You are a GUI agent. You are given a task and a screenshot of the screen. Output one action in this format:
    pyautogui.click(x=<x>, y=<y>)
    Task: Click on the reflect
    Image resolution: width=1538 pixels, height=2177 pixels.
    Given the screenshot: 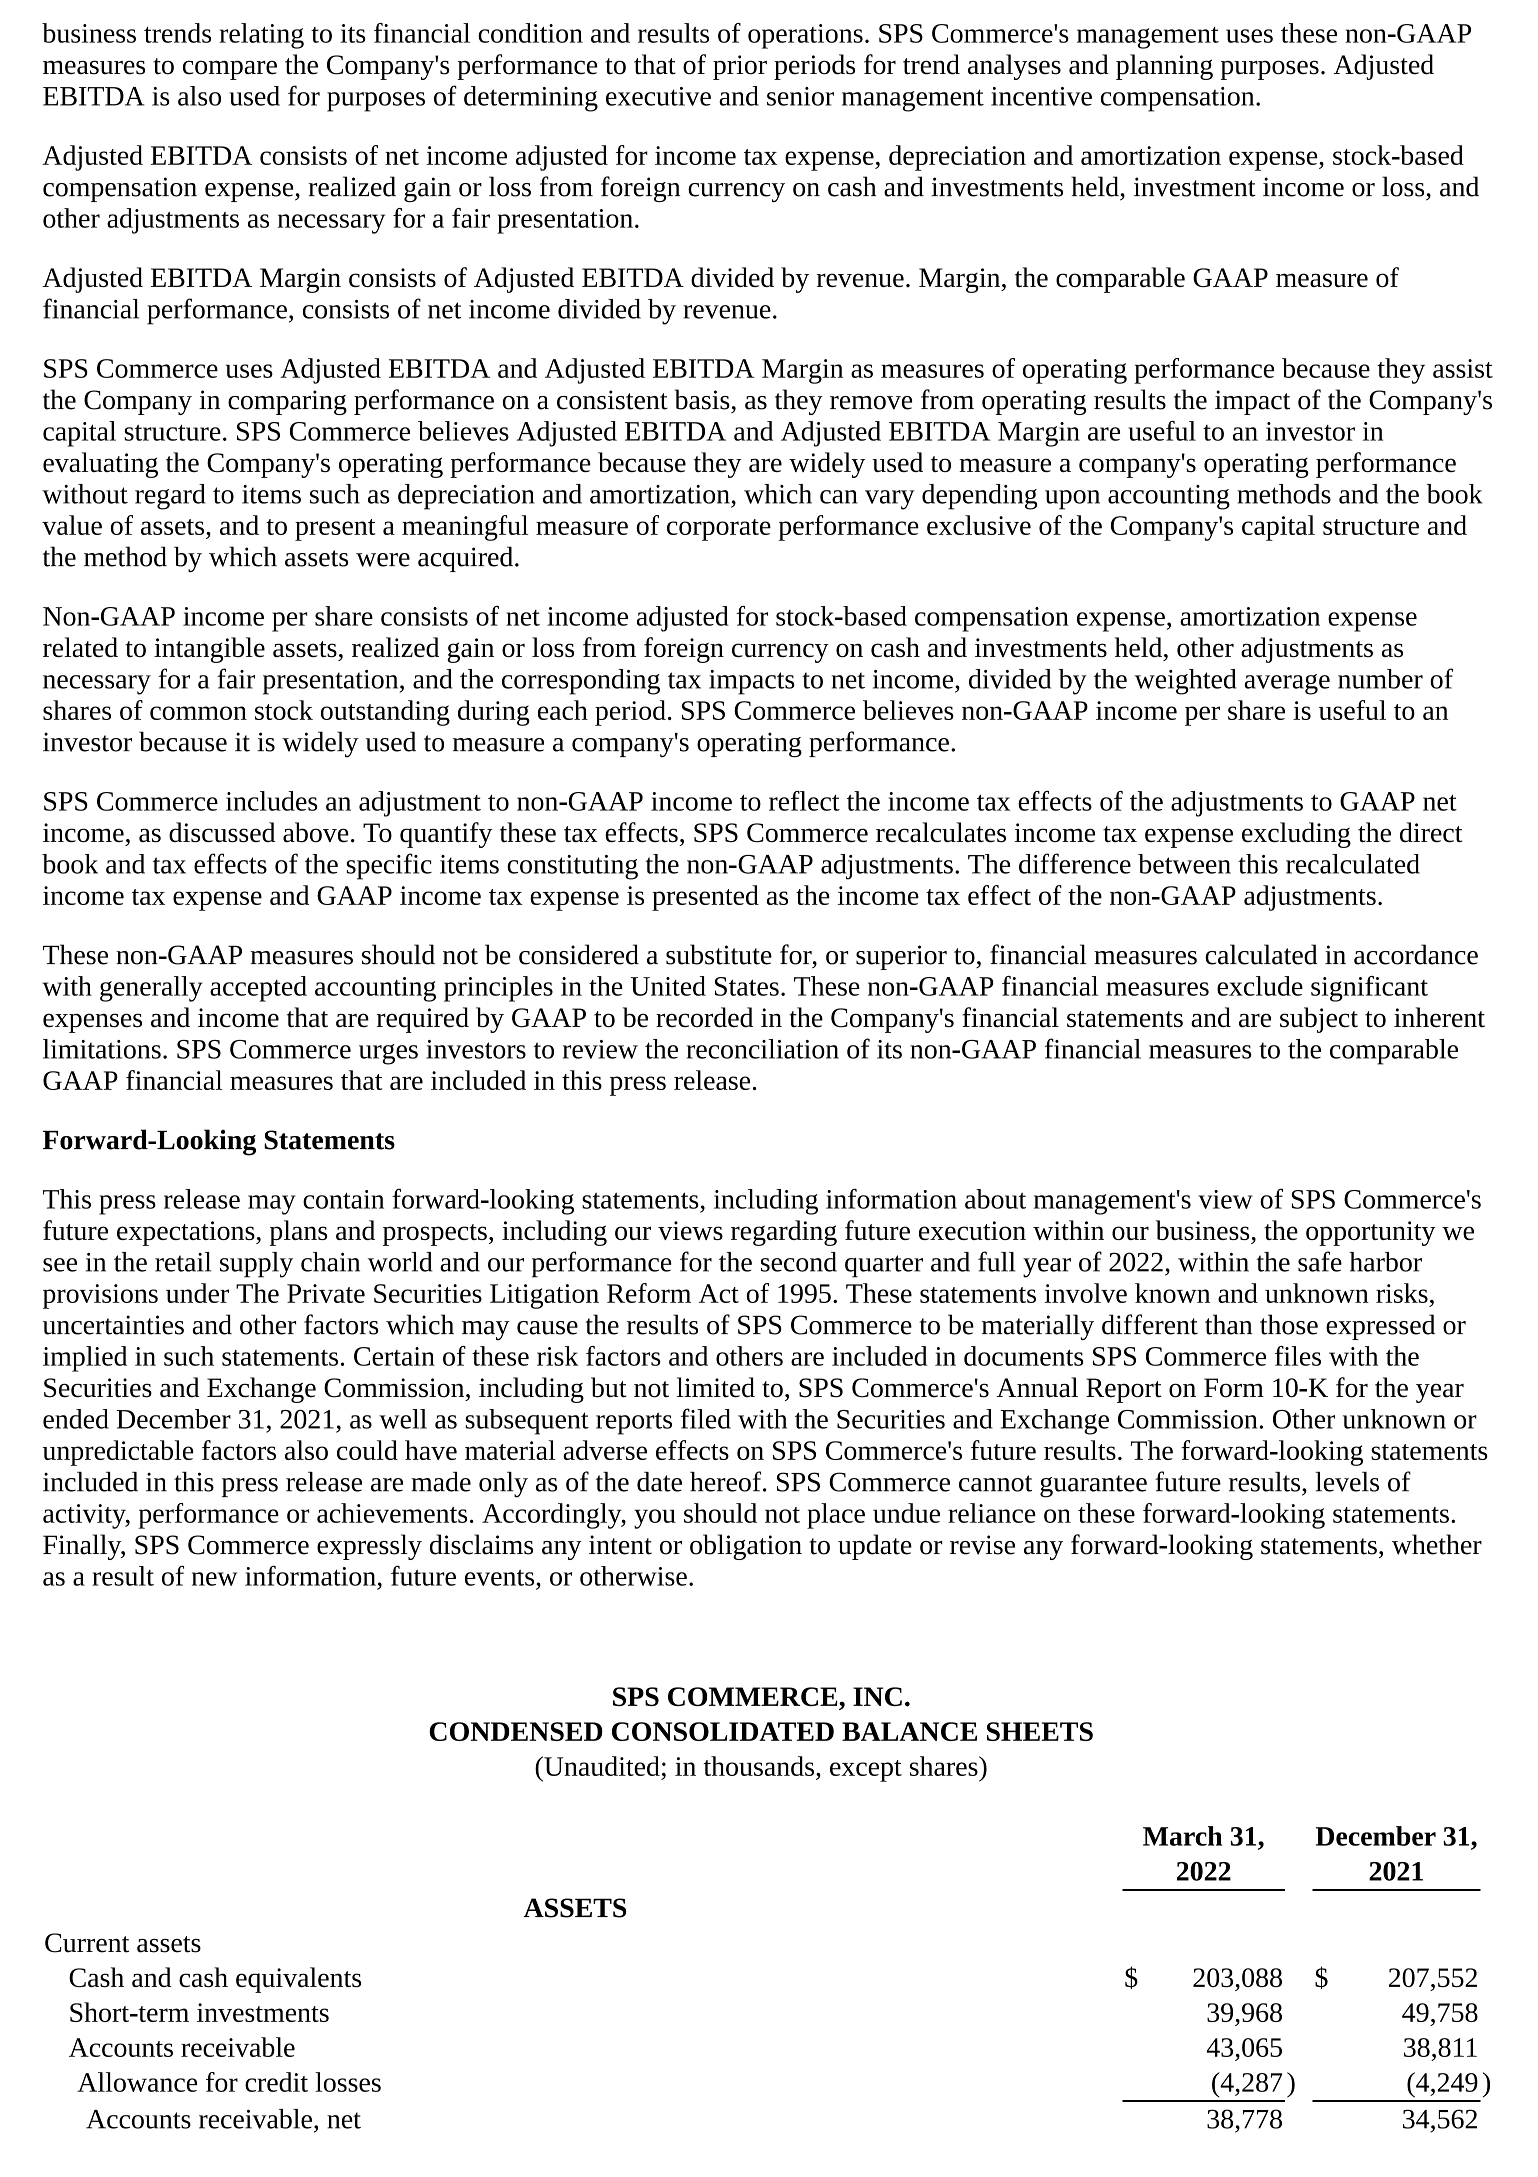 What is the action you would take?
    pyautogui.click(x=804, y=801)
